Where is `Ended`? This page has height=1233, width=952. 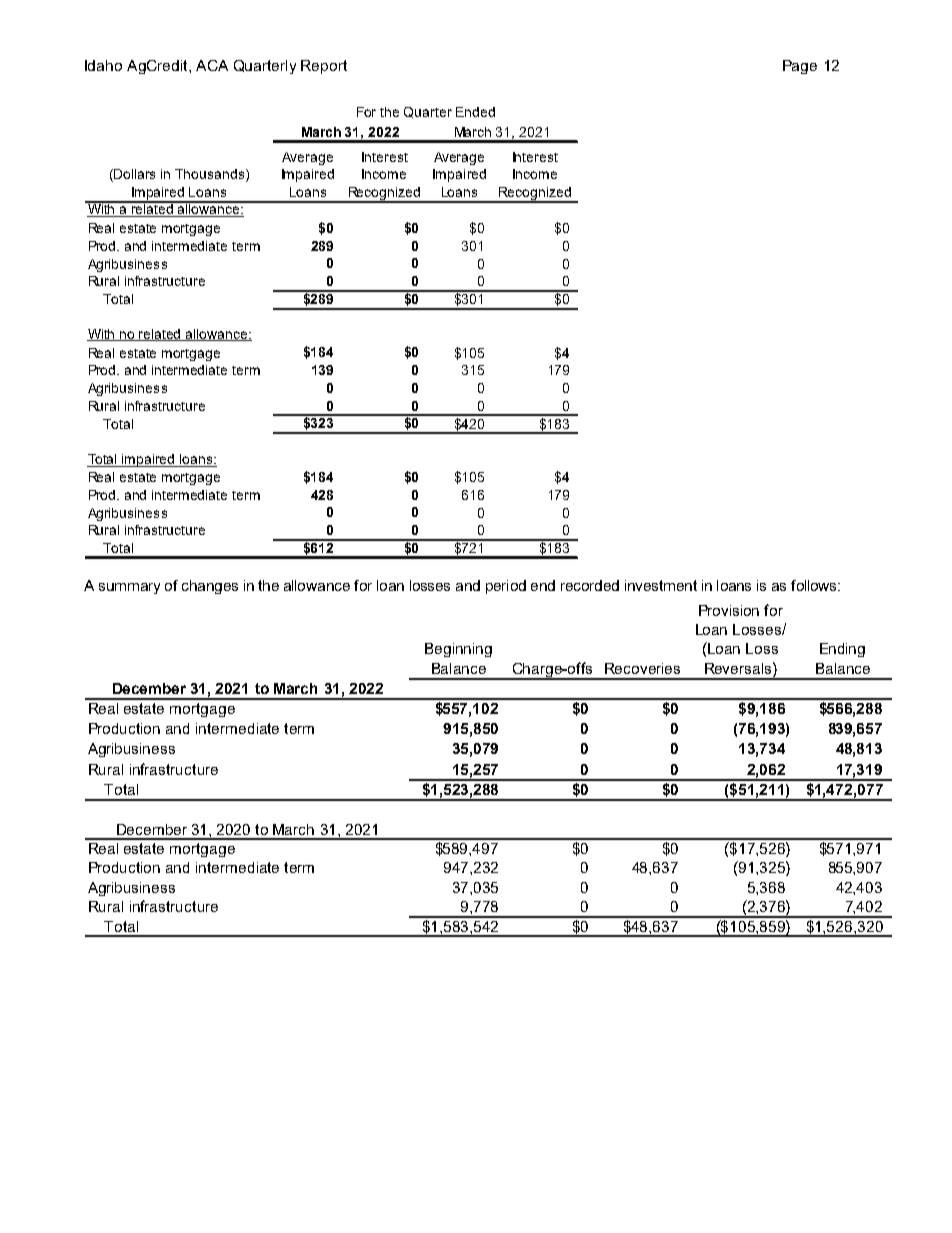 Ended is located at coordinates (475, 112).
